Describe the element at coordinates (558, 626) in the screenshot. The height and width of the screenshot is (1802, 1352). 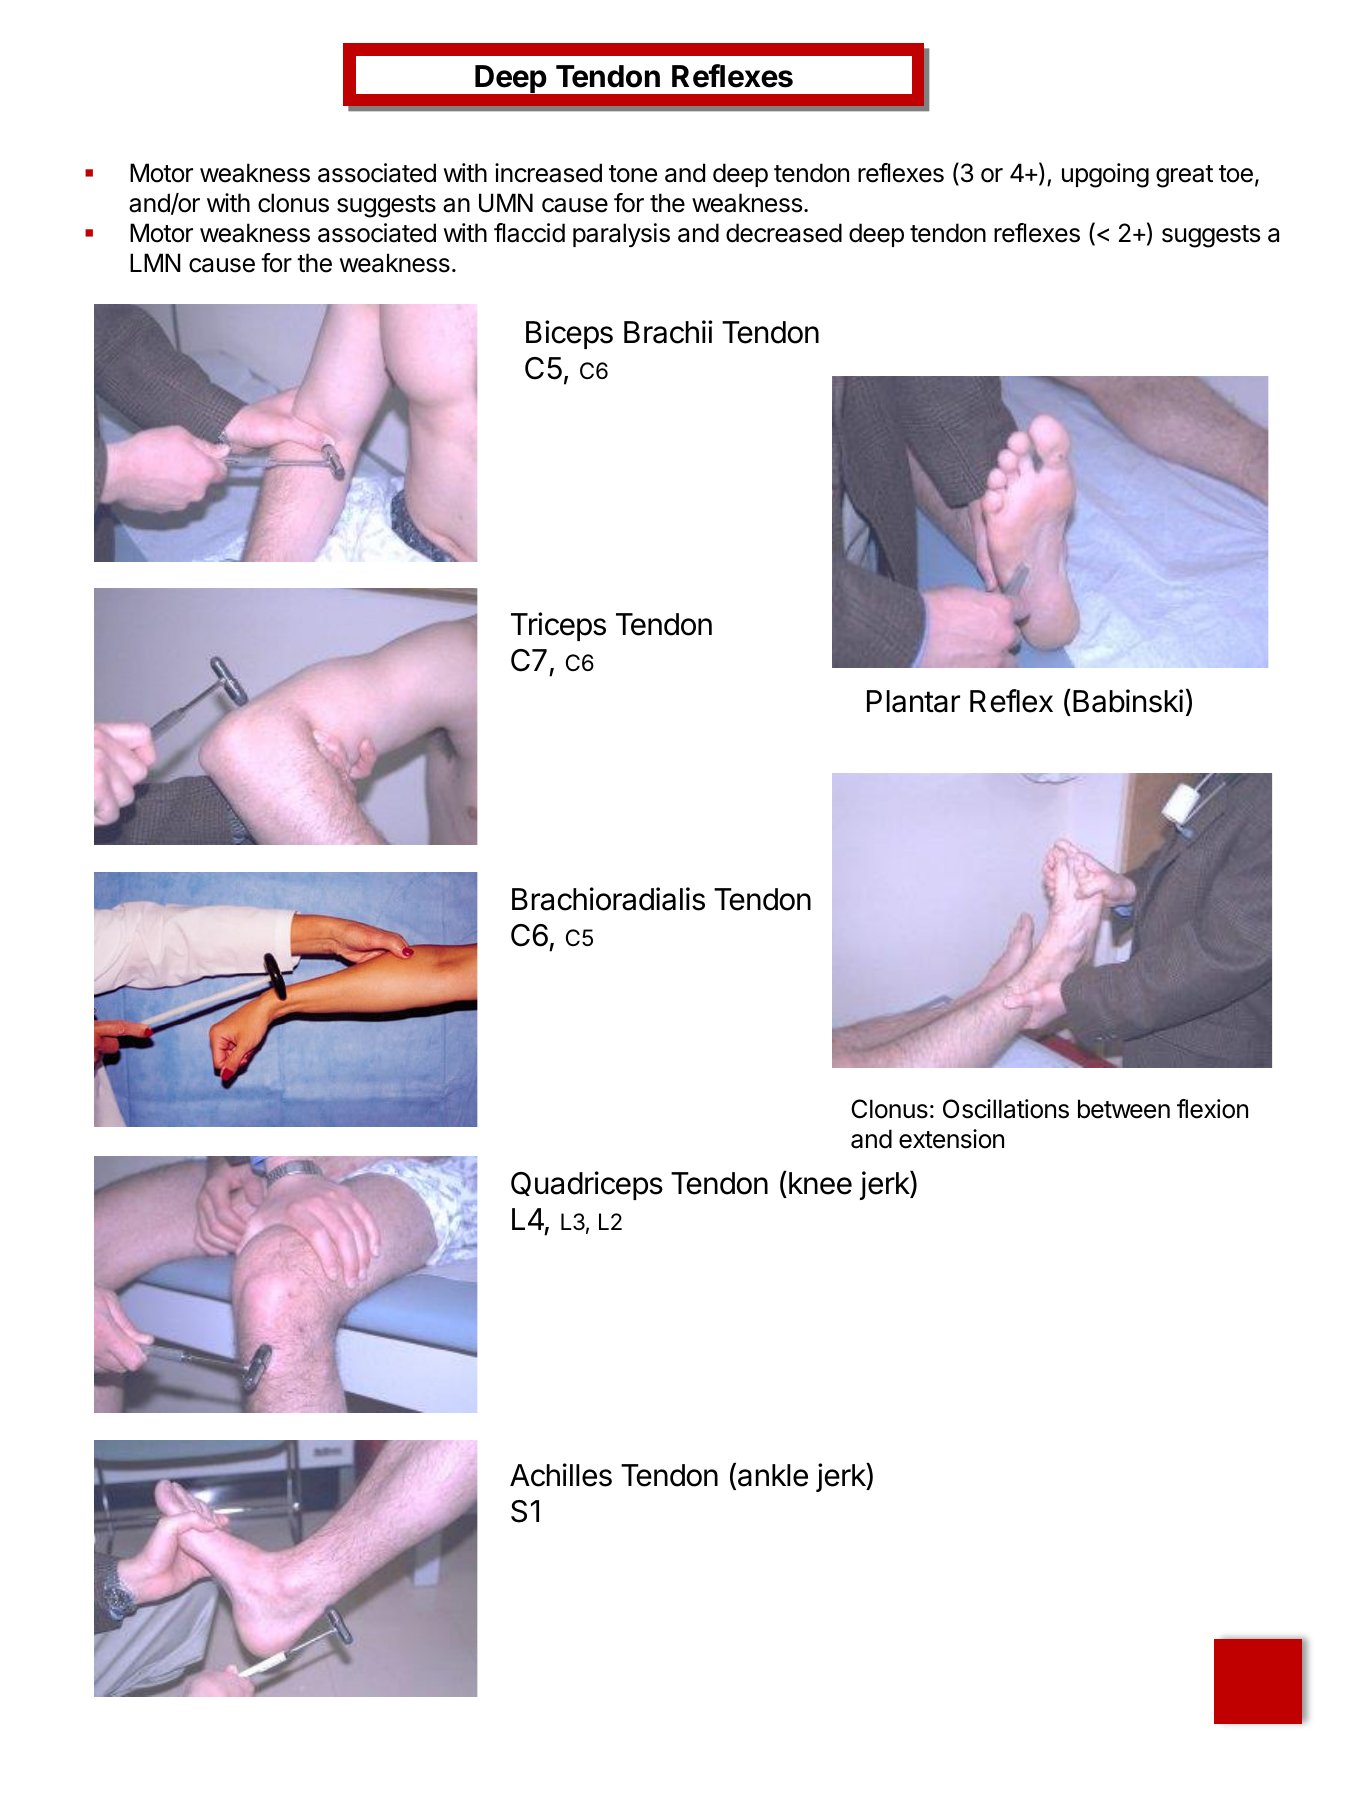
I see `Triceps` at that location.
